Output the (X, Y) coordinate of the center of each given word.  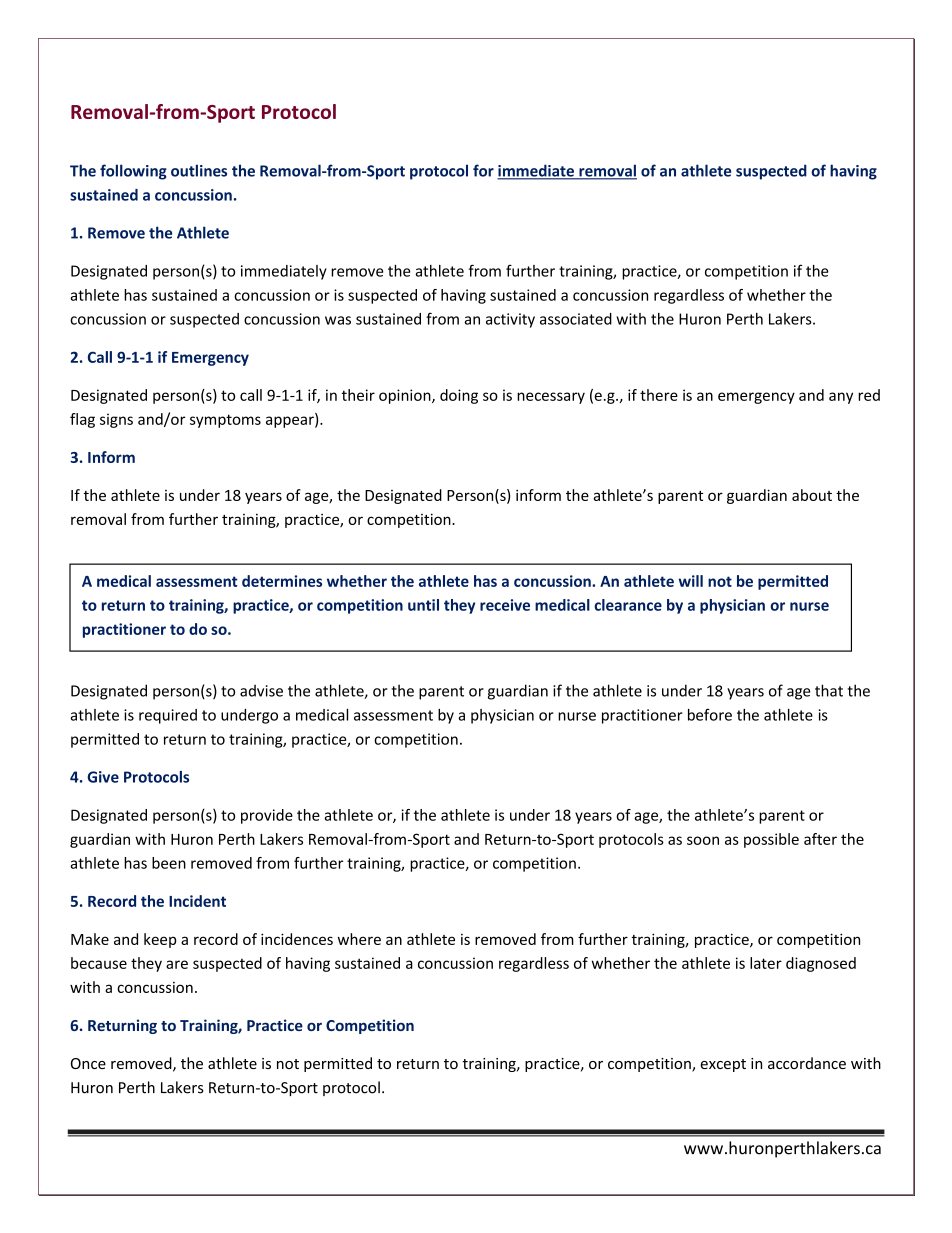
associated (576, 319)
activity (510, 320)
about (812, 495)
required (168, 716)
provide (267, 816)
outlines (199, 170)
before (710, 714)
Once (88, 1063)
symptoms (225, 421)
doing (459, 396)
